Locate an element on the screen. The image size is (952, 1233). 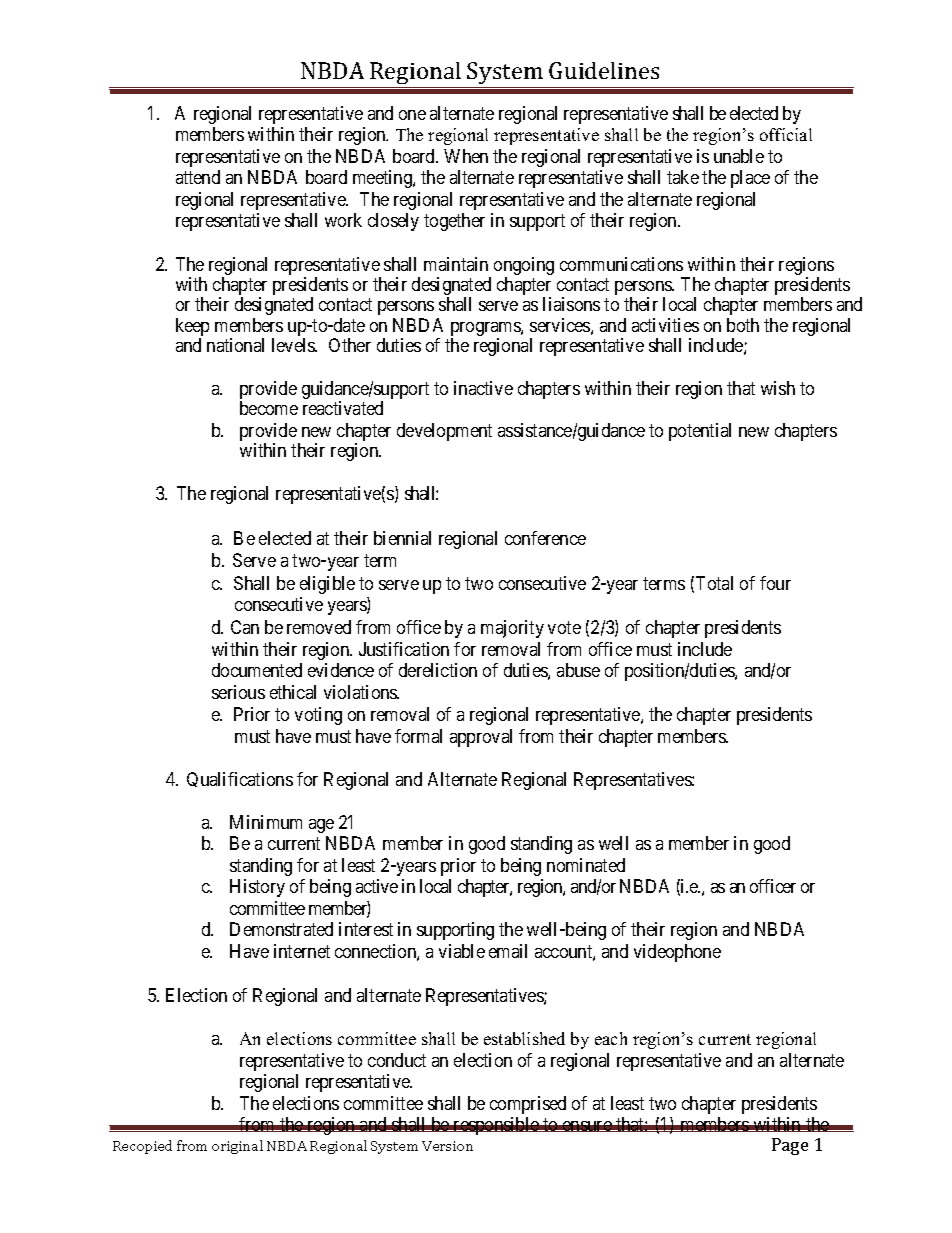
When is located at coordinates (466, 156).
